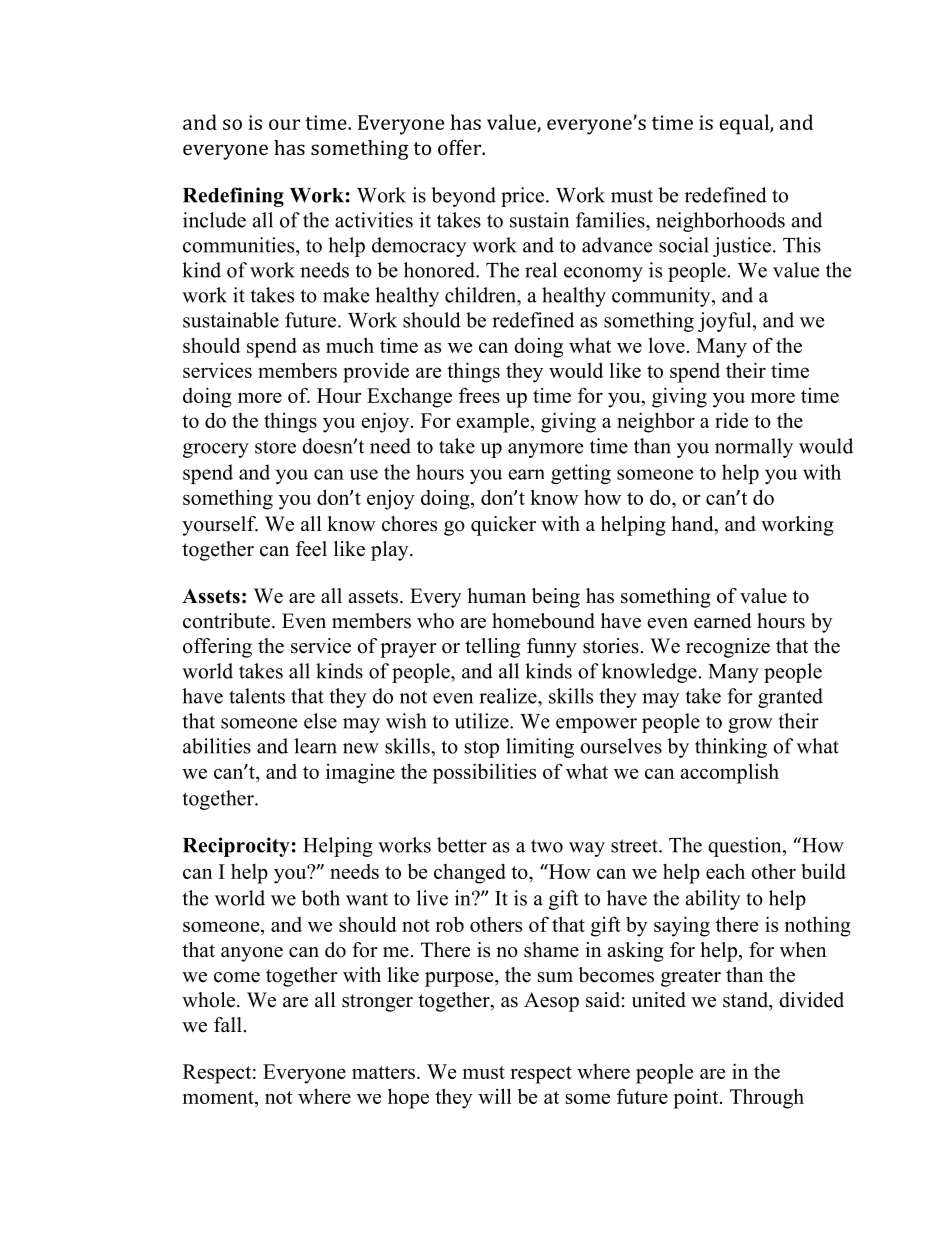 The image size is (952, 1233). What do you see at coordinates (731, 420) in the page?
I see `ride` at bounding box center [731, 420].
